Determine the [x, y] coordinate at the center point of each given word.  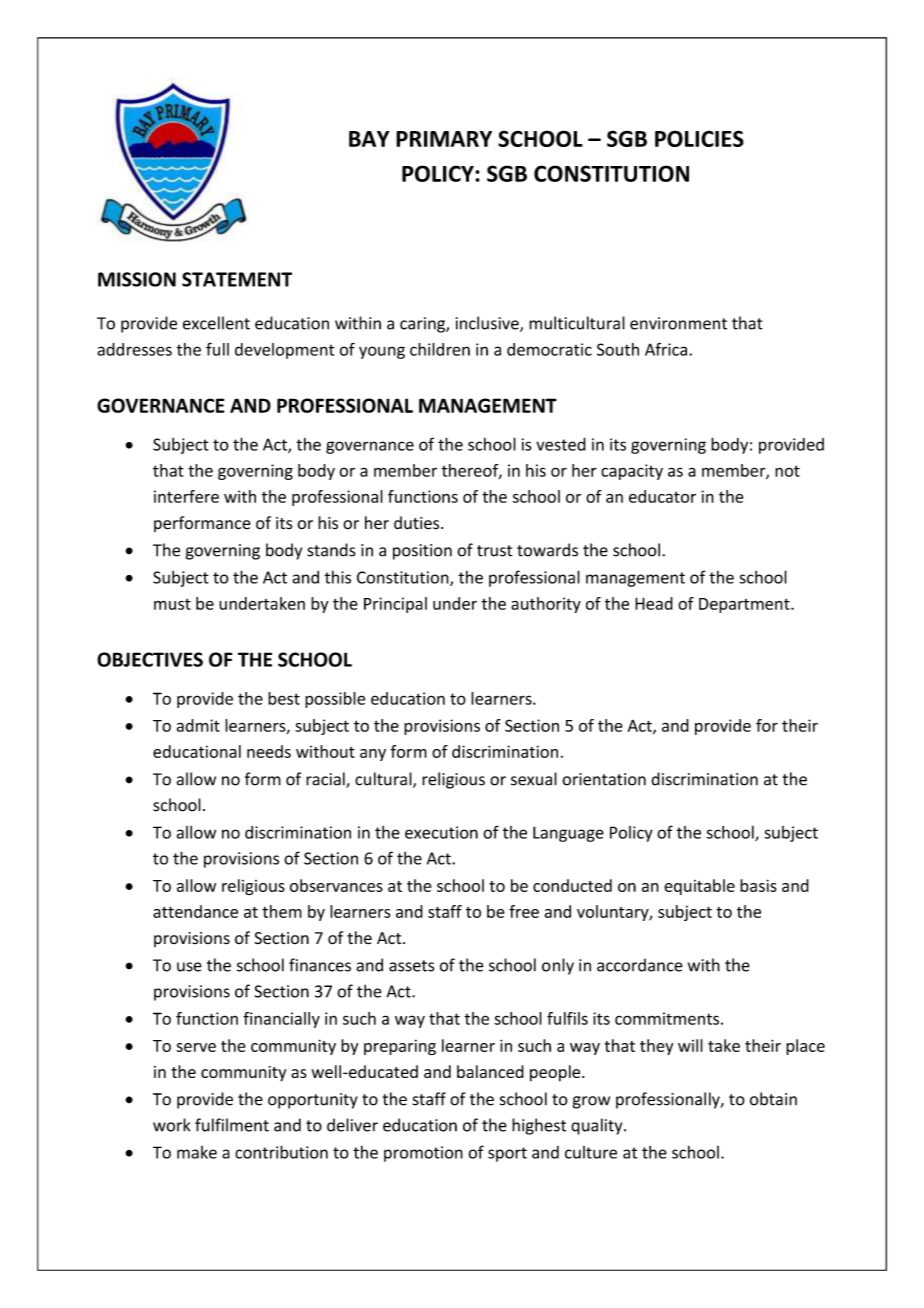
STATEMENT [237, 279]
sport [507, 1154]
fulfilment [232, 1125]
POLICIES [699, 138]
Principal [395, 605]
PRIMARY [444, 139]
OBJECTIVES [150, 659]
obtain [773, 1099]
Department [745, 605]
